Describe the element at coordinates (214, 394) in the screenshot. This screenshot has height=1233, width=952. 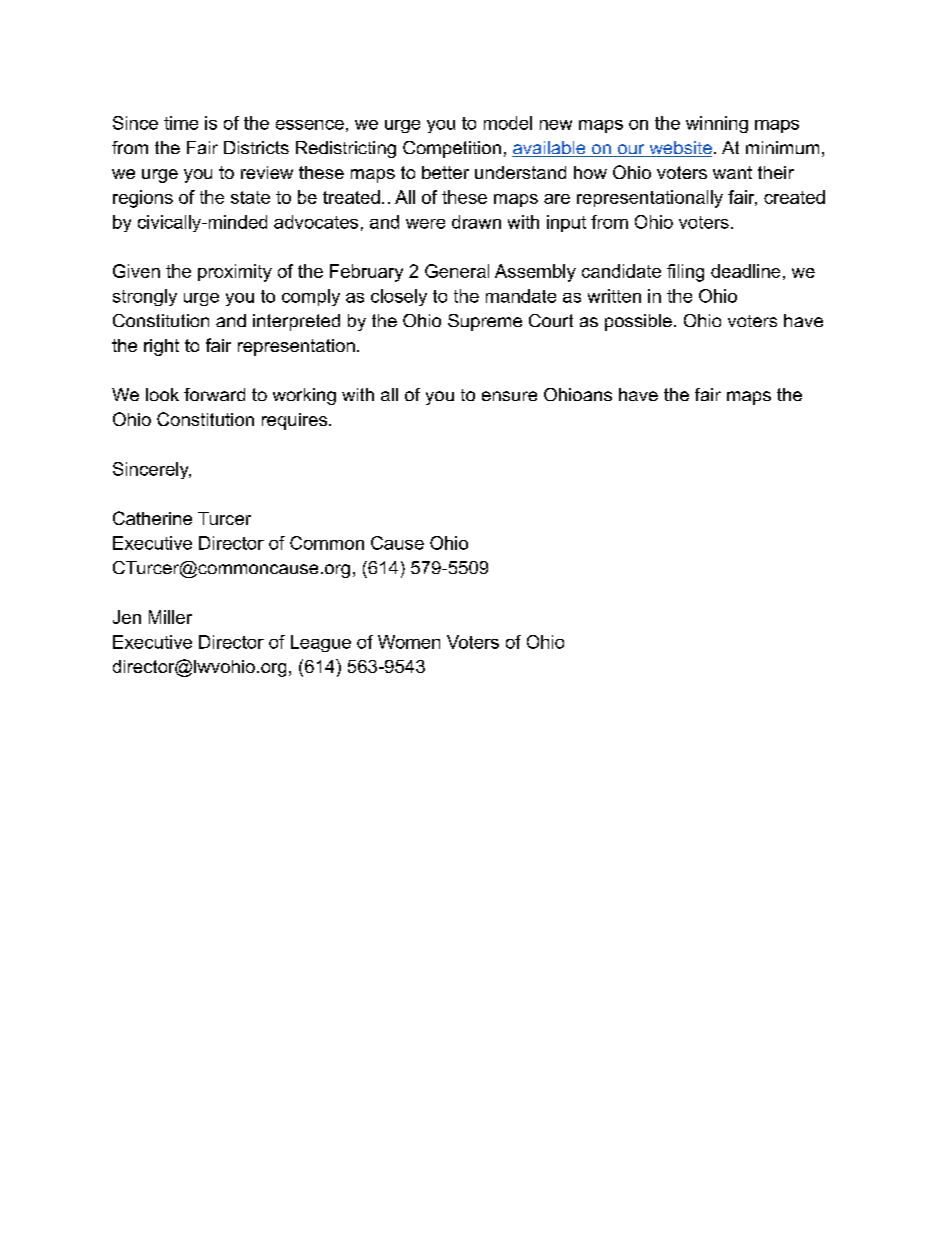
I see `forward` at that location.
